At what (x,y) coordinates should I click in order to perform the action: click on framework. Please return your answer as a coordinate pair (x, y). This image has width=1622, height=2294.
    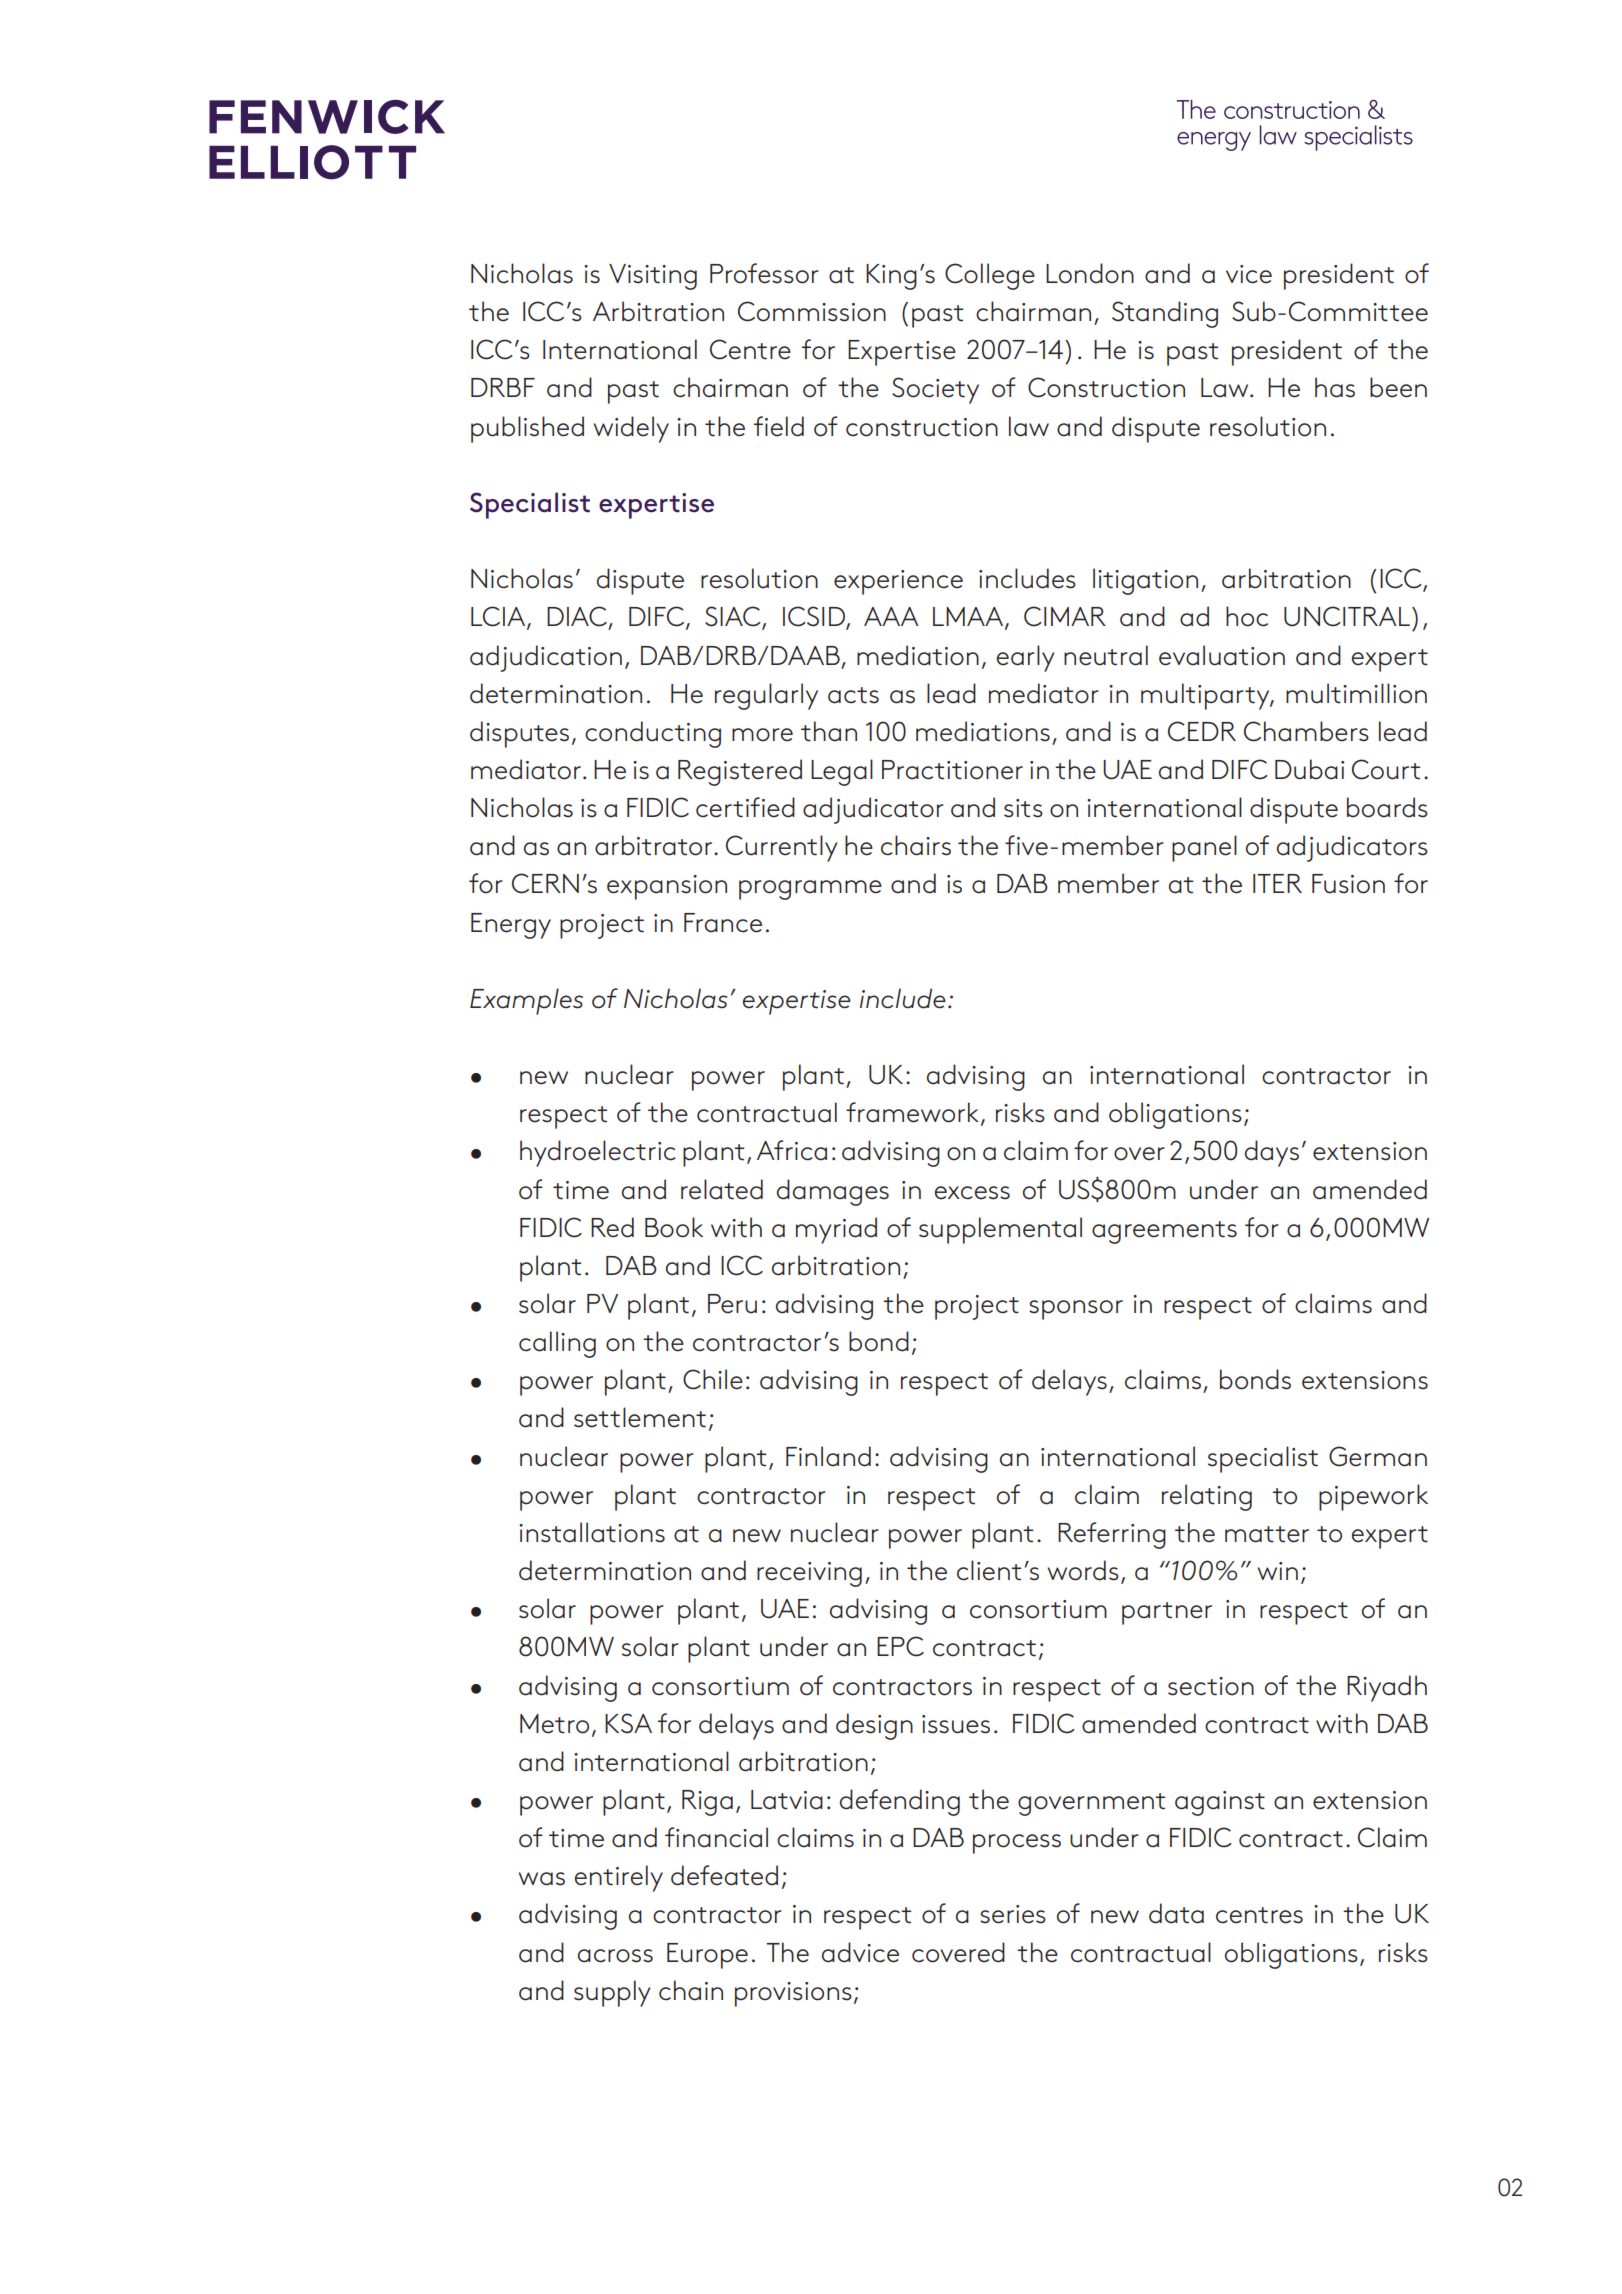
    Looking at the image, I should click on (914, 1113).
